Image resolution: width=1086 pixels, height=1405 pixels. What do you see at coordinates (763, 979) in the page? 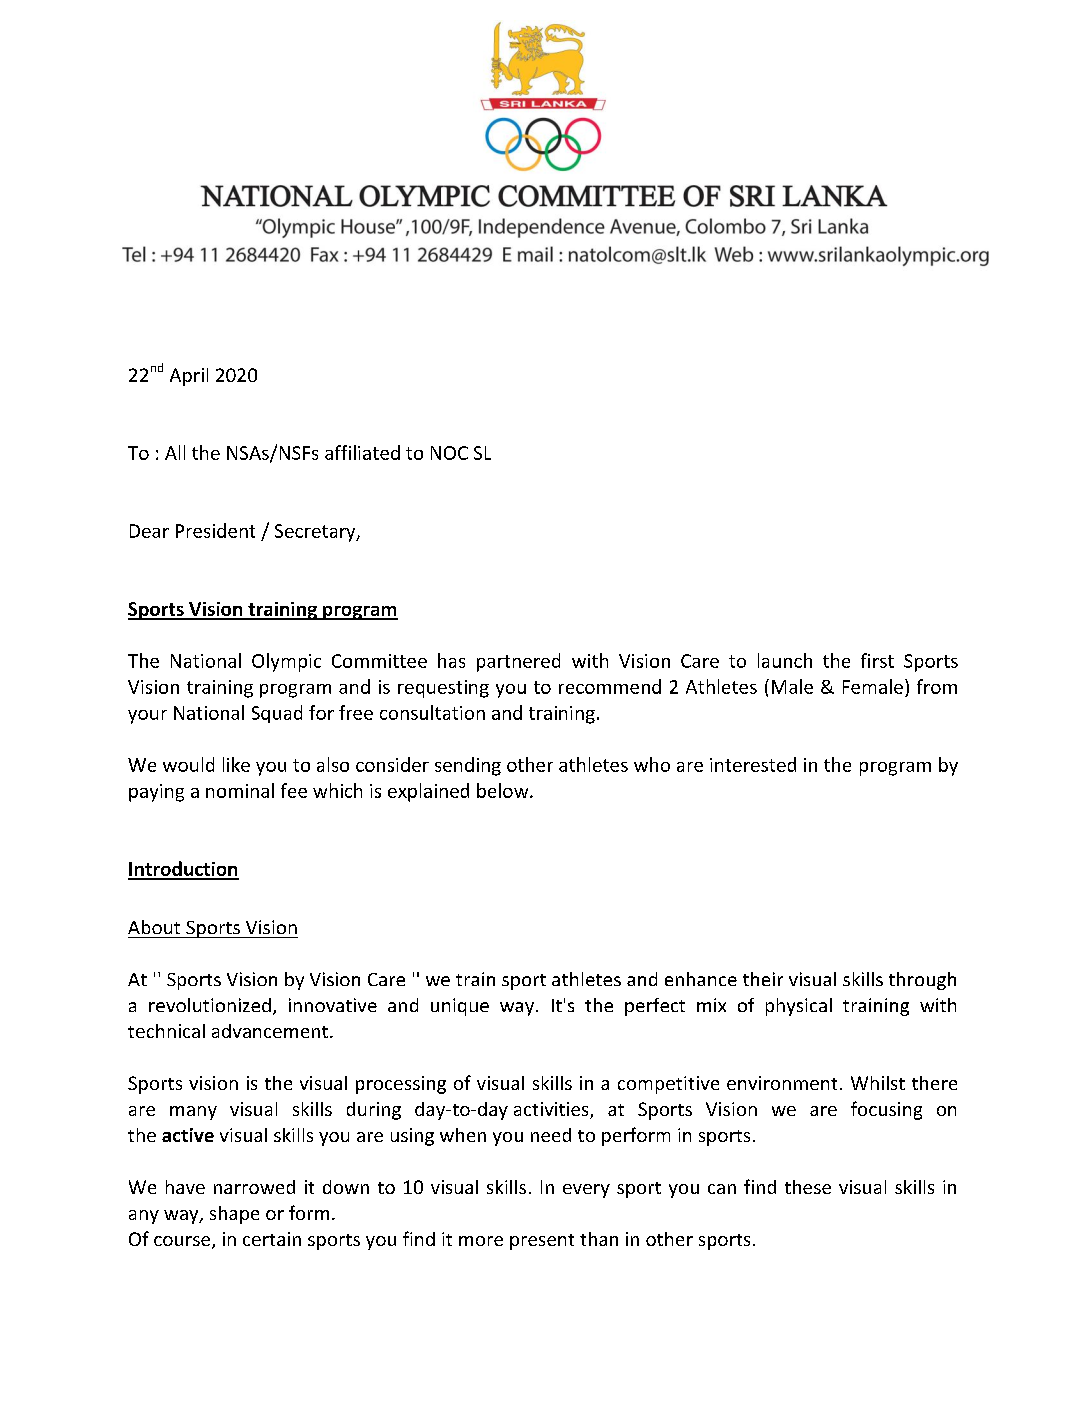
I see `their` at bounding box center [763, 979].
